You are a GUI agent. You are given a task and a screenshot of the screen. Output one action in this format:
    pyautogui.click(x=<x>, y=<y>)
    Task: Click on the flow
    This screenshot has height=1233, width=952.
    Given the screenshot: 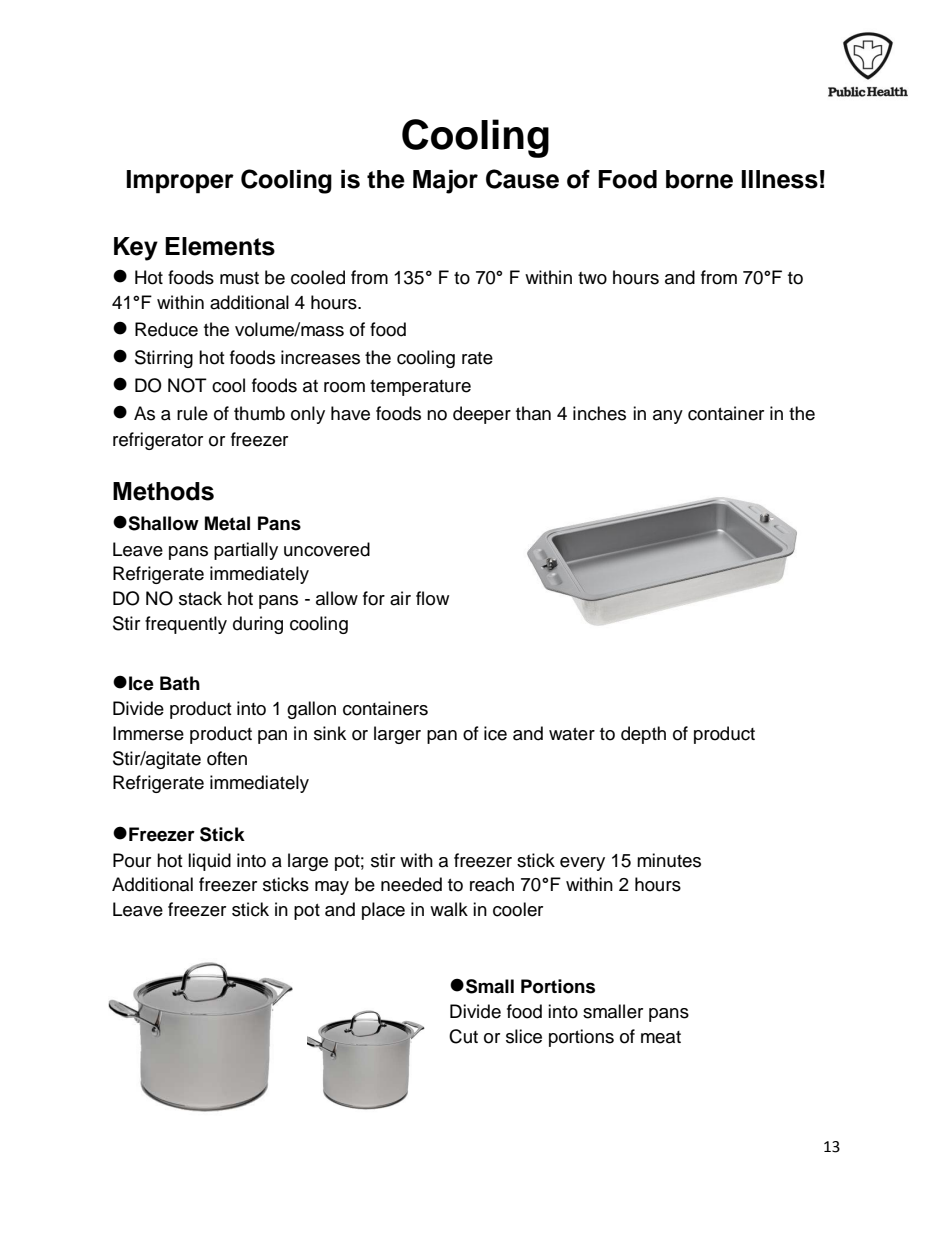 What is the action you would take?
    pyautogui.click(x=432, y=598)
